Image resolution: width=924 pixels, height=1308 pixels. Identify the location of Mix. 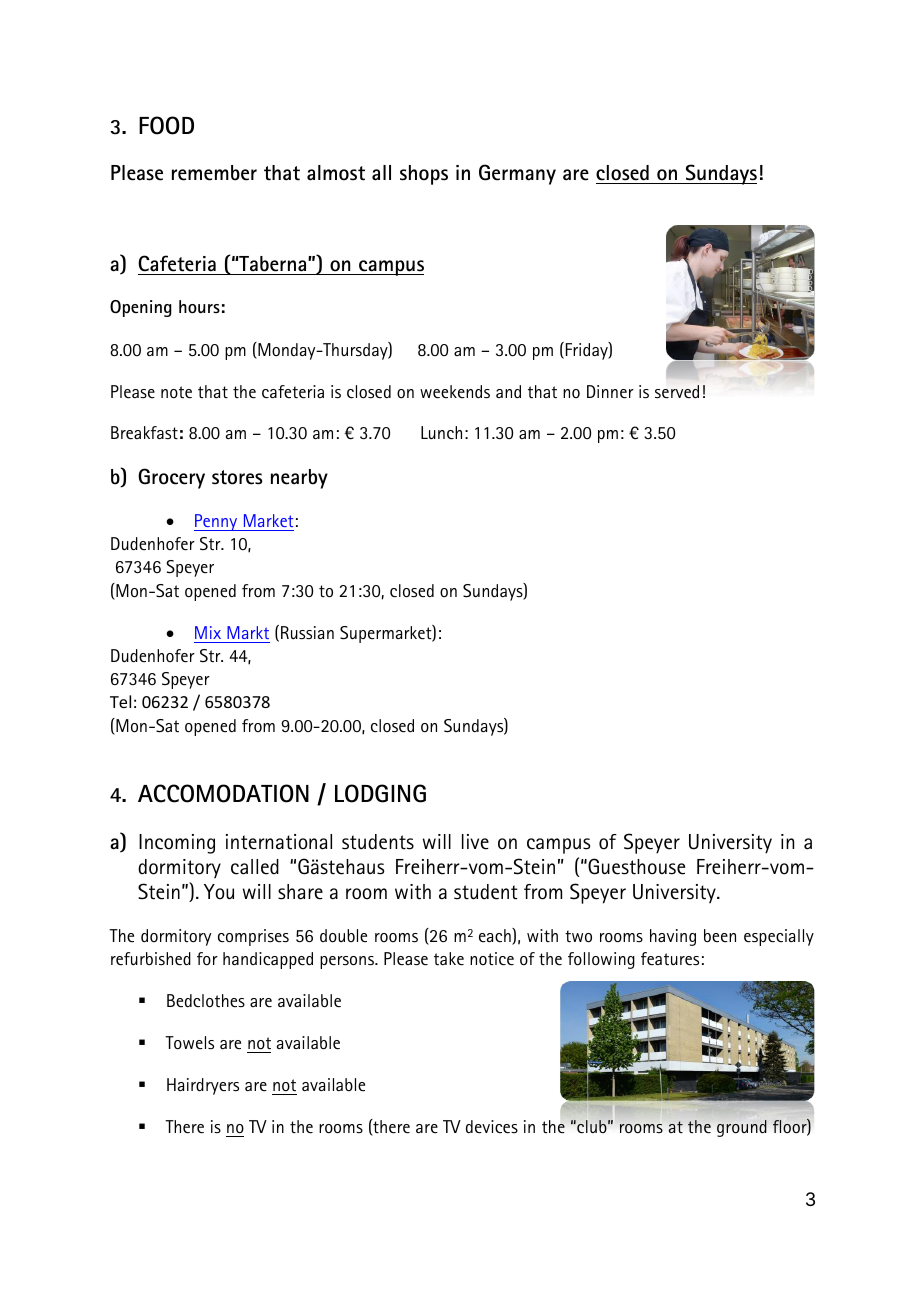
(208, 632).
